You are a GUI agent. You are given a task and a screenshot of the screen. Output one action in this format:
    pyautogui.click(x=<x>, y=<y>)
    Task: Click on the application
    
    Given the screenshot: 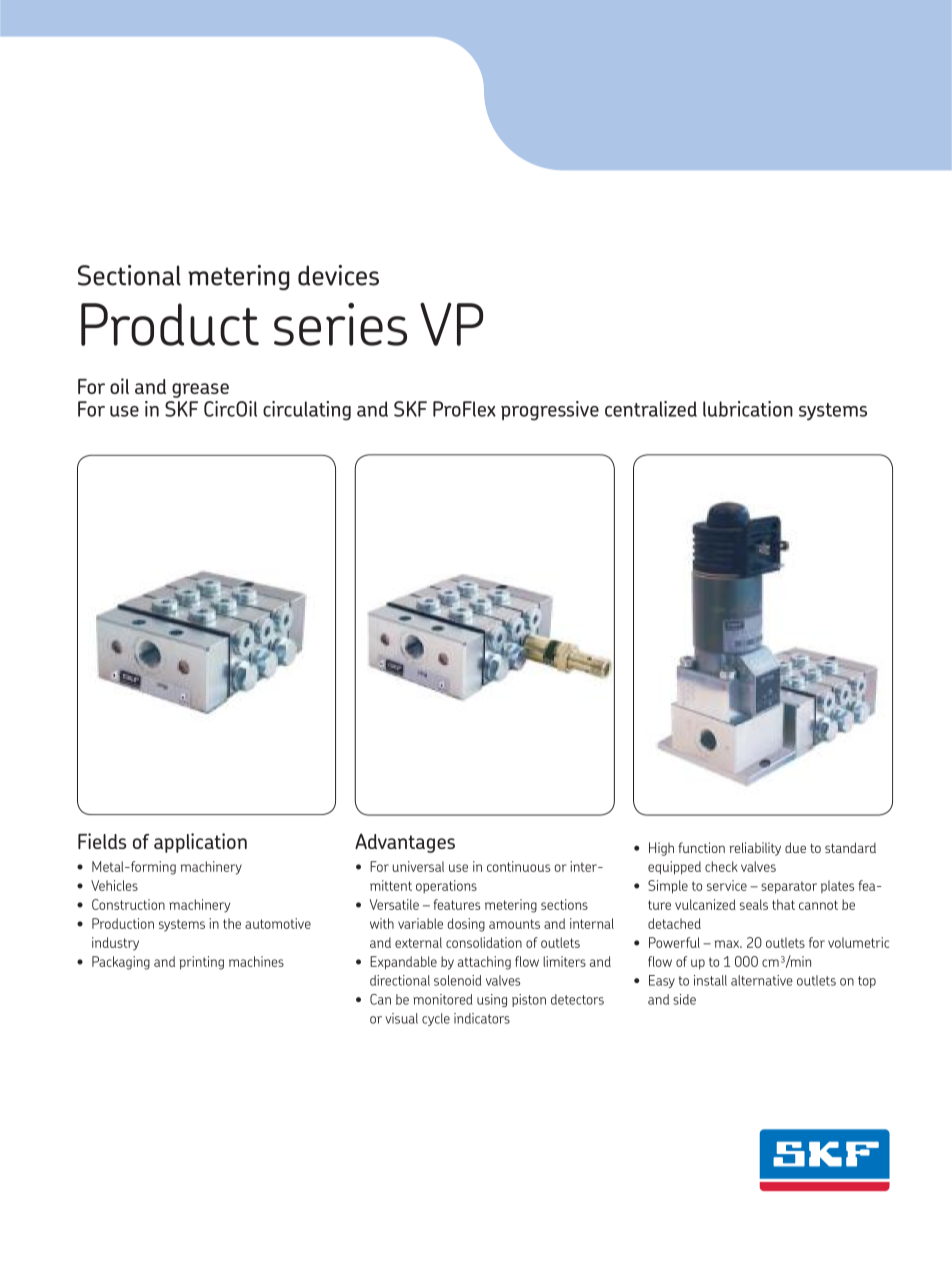 What is the action you would take?
    pyautogui.click(x=200, y=843)
